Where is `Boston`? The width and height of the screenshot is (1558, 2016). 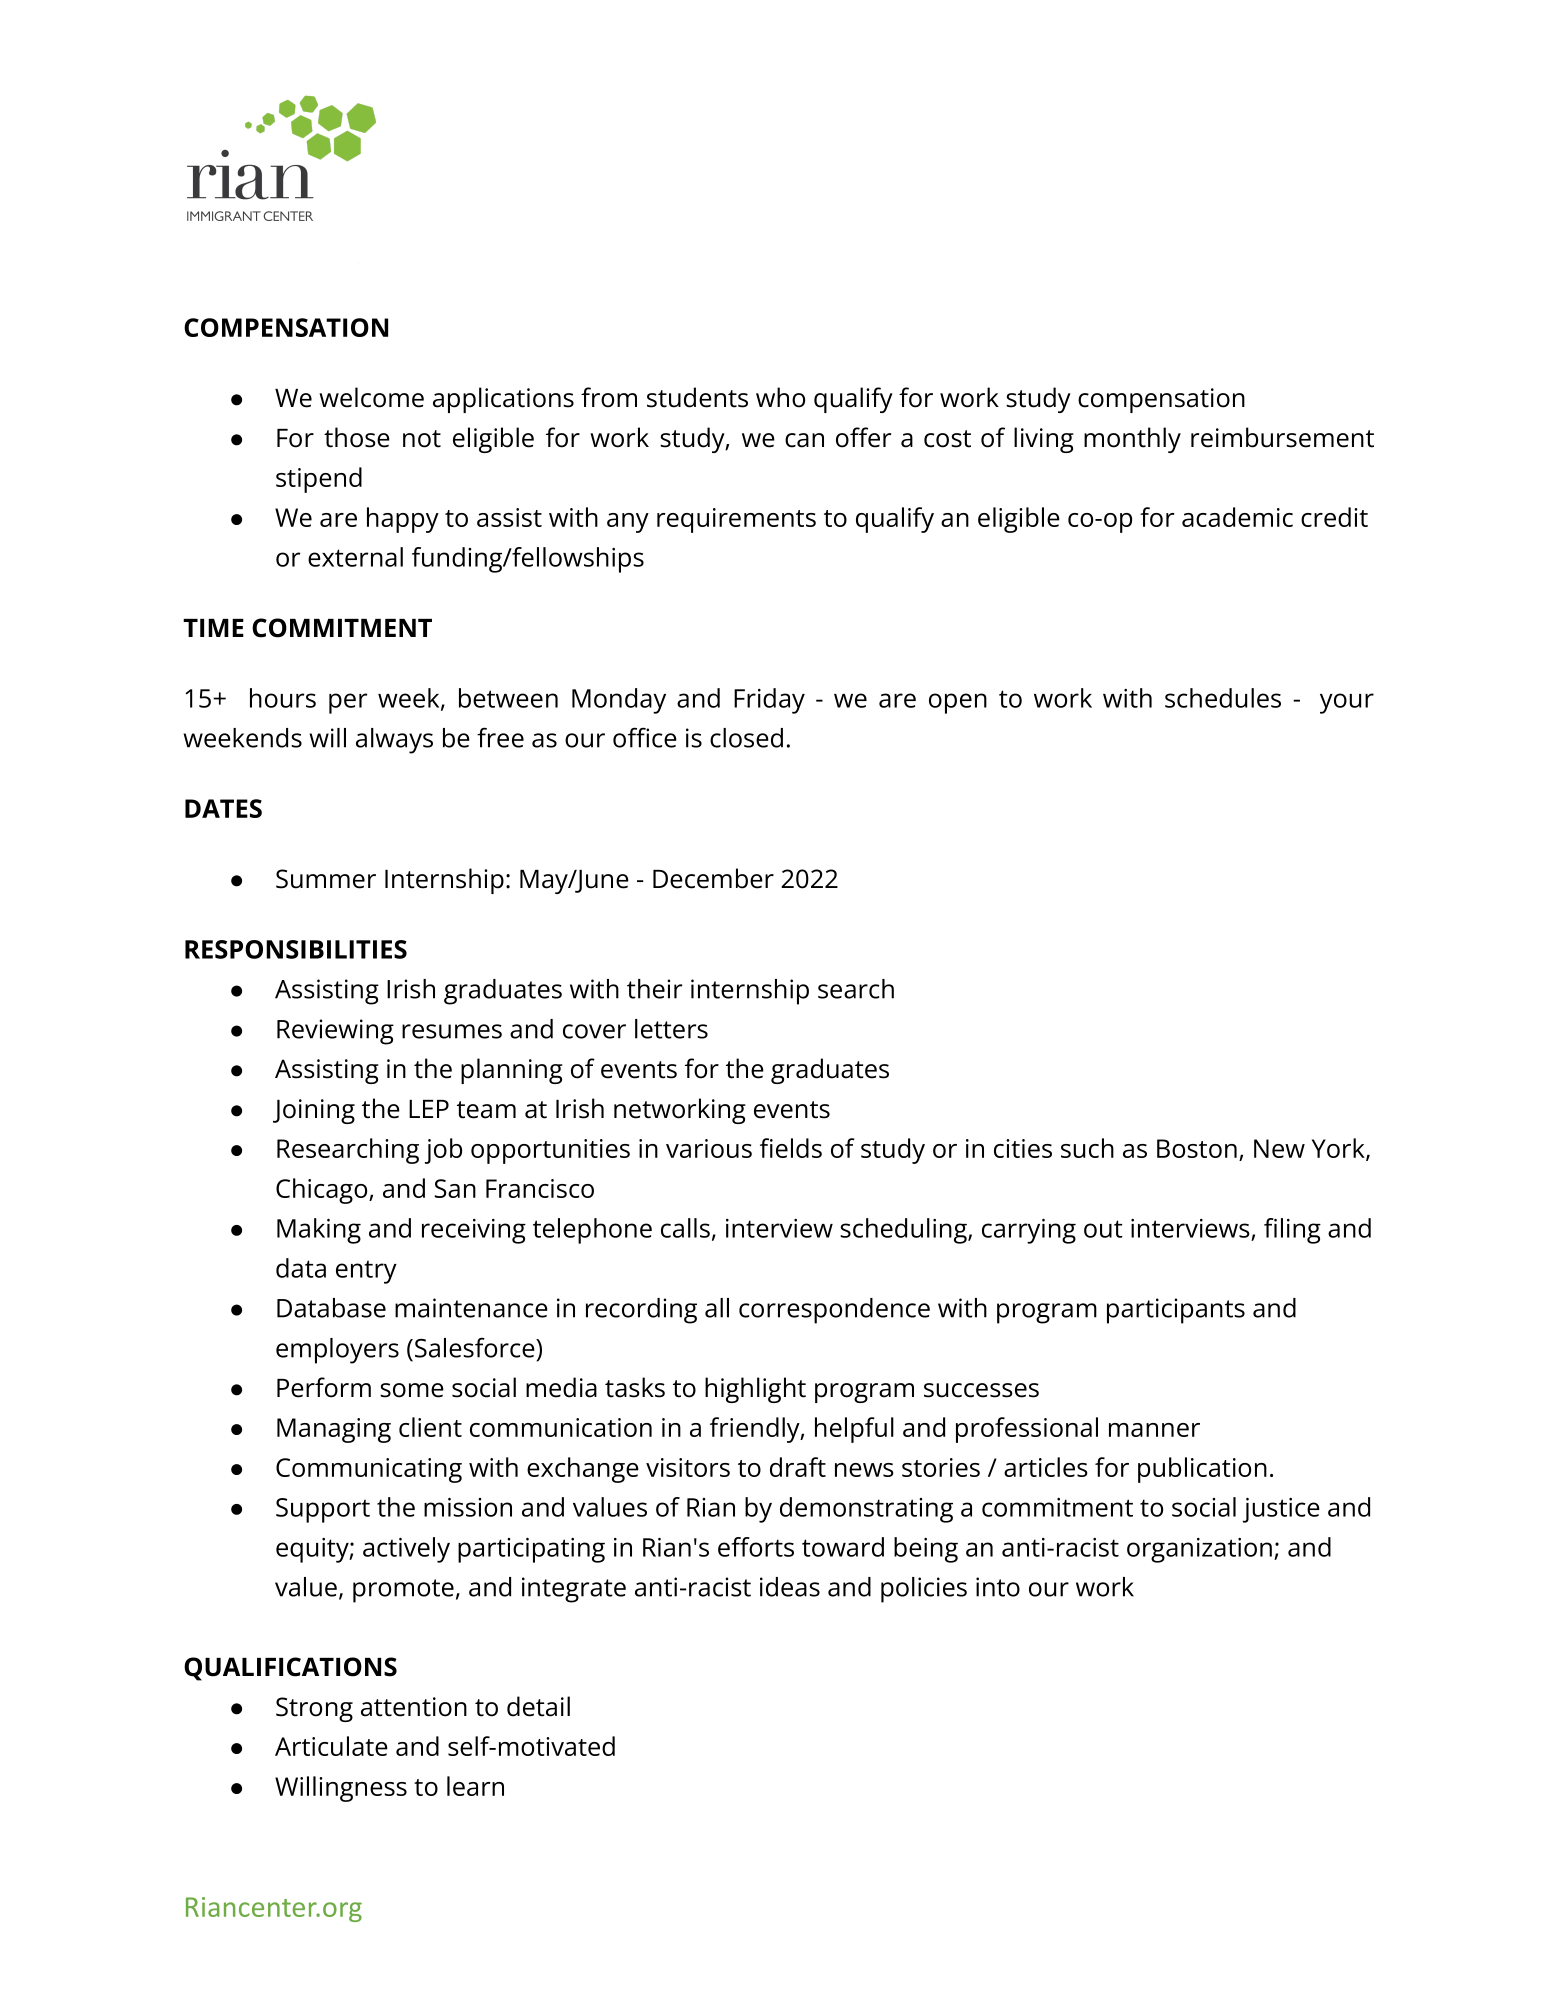
Boston is located at coordinates (1197, 1148).
